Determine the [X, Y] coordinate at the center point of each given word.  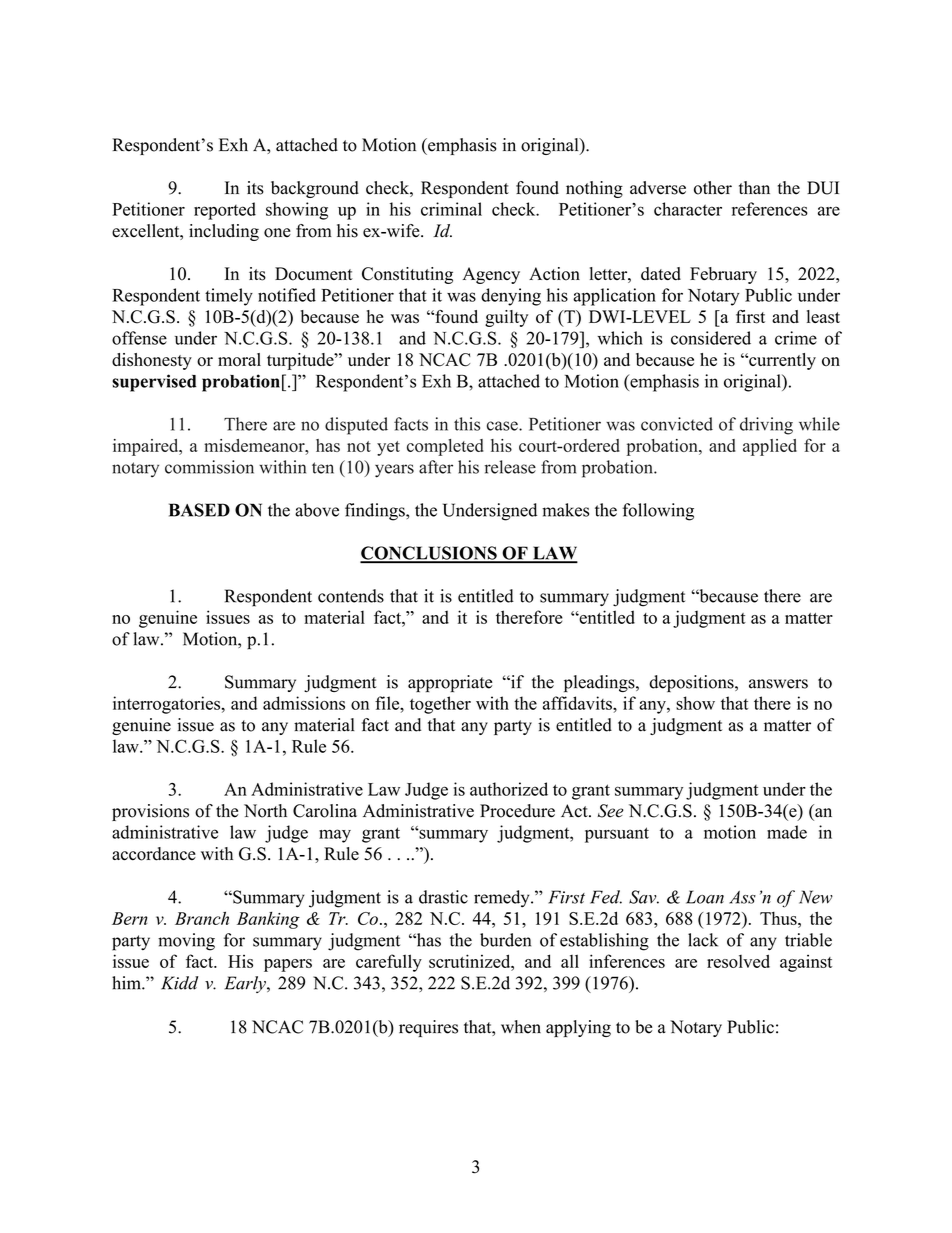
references [770, 209]
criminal [451, 209]
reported [225, 211]
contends [351, 596]
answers [778, 684]
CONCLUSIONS [429, 554]
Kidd [179, 983]
